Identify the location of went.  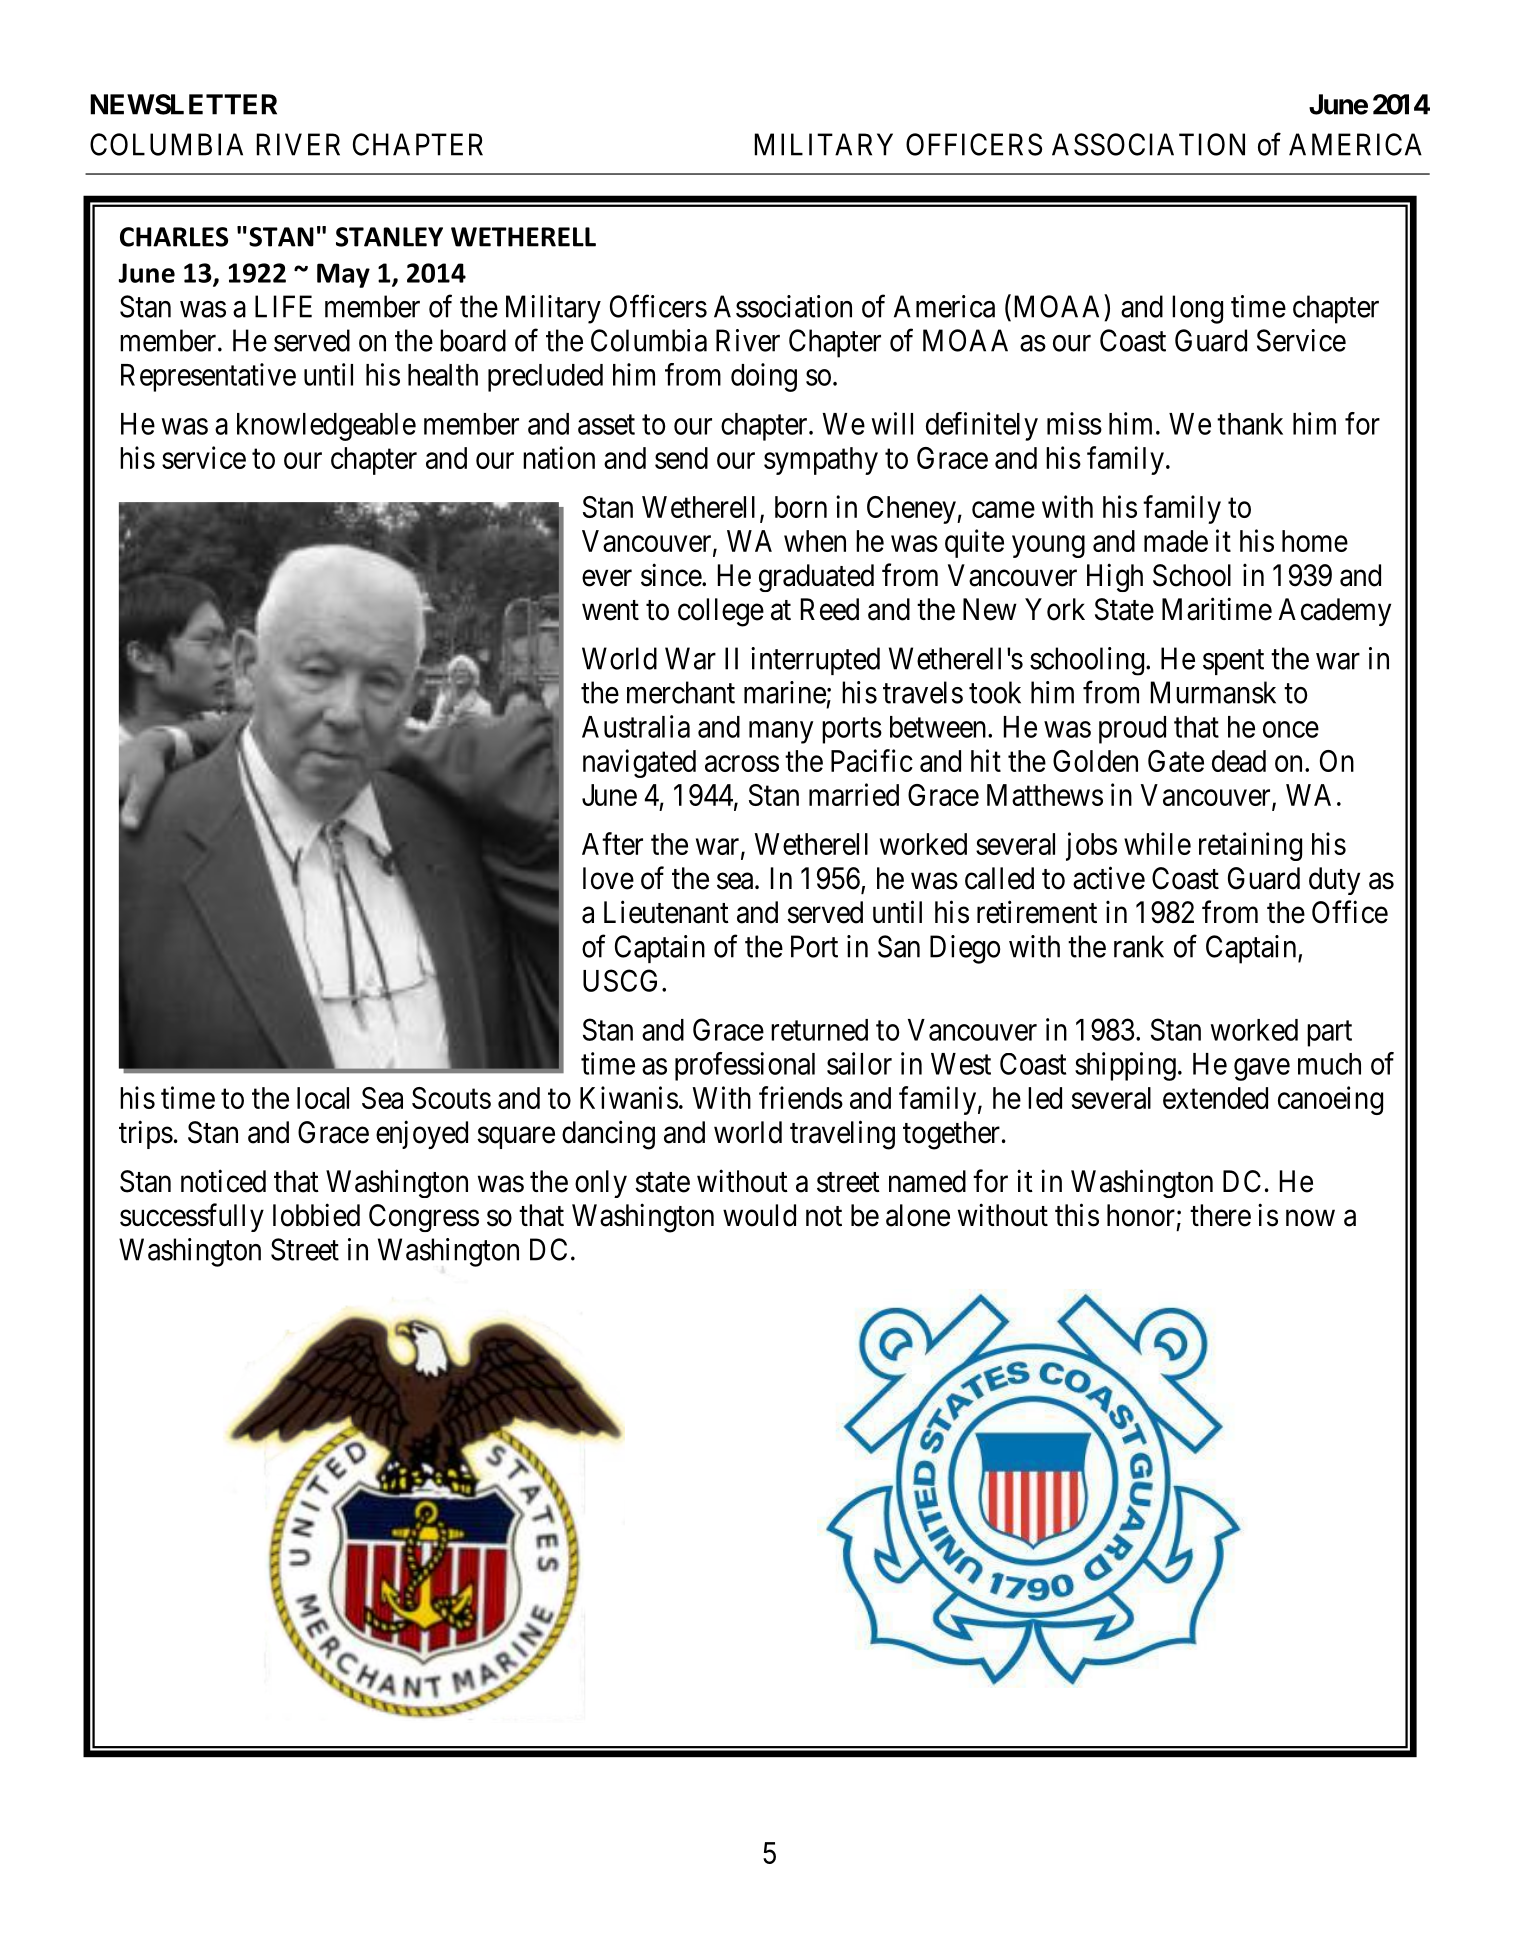
(610, 610).
